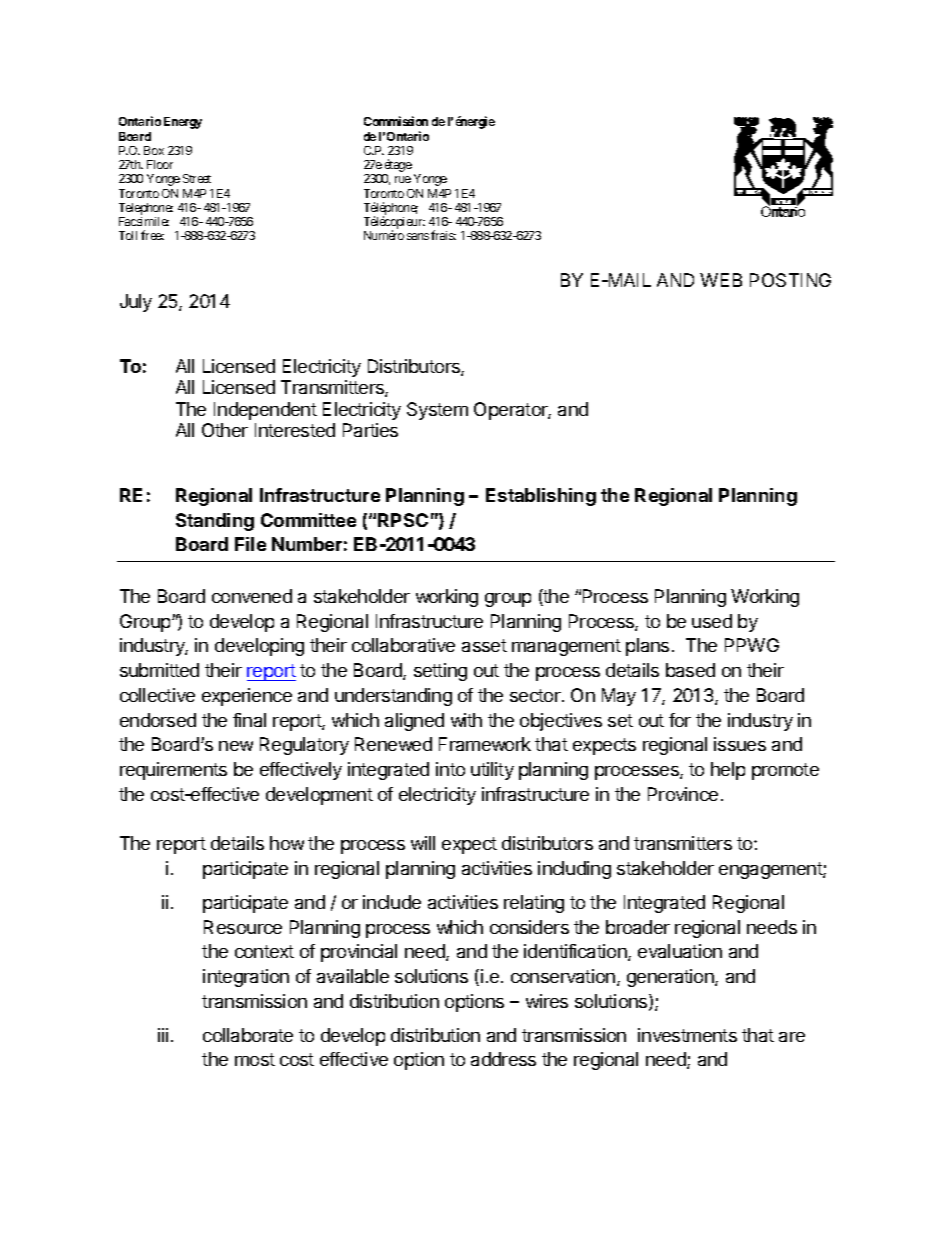  What do you see at coordinates (484, 645) in the screenshot?
I see `asset` at bounding box center [484, 645].
